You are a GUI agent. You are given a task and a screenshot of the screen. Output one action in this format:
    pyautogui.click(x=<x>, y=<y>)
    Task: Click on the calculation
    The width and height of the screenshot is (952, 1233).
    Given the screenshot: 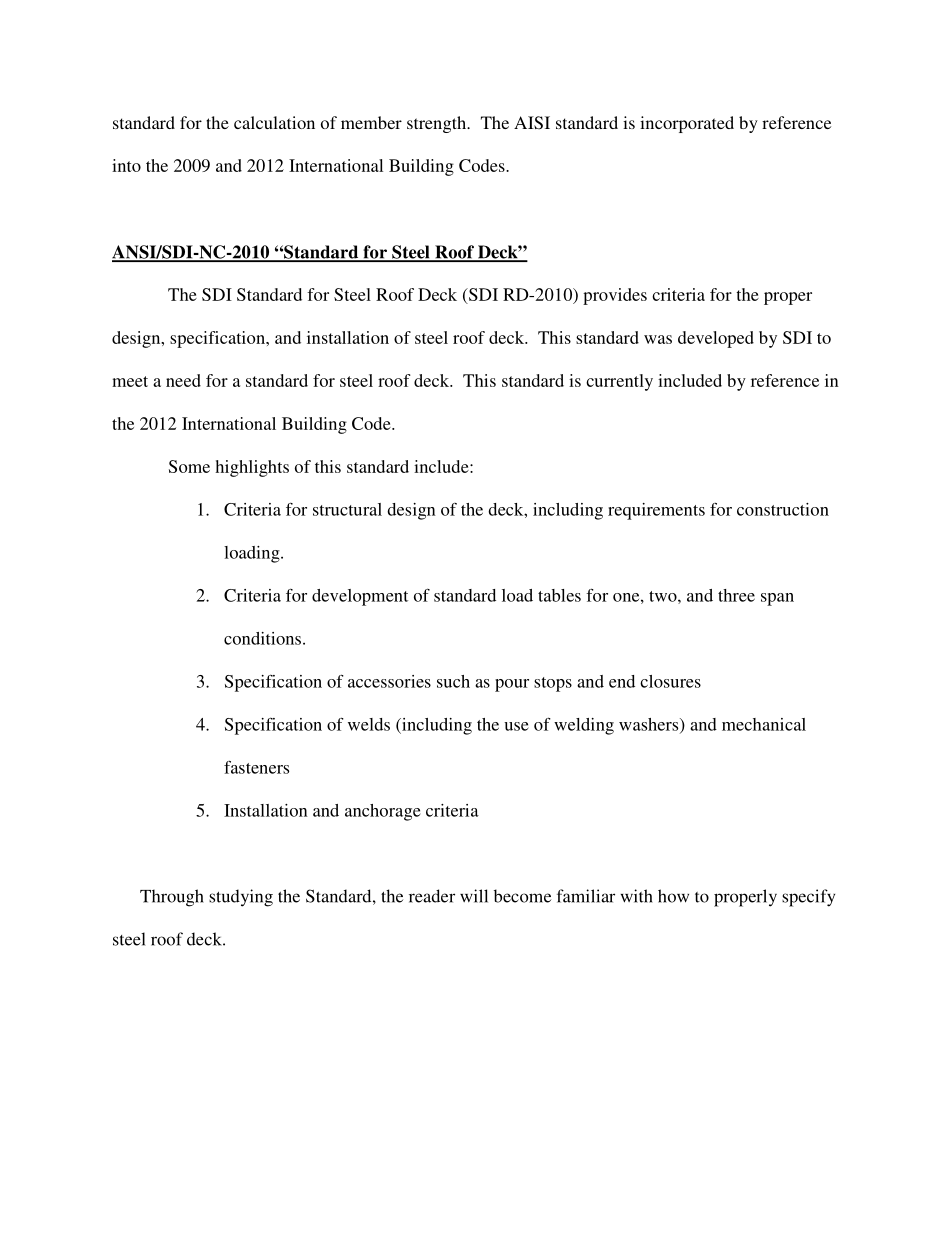 What is the action you would take?
    pyautogui.click(x=274, y=122)
